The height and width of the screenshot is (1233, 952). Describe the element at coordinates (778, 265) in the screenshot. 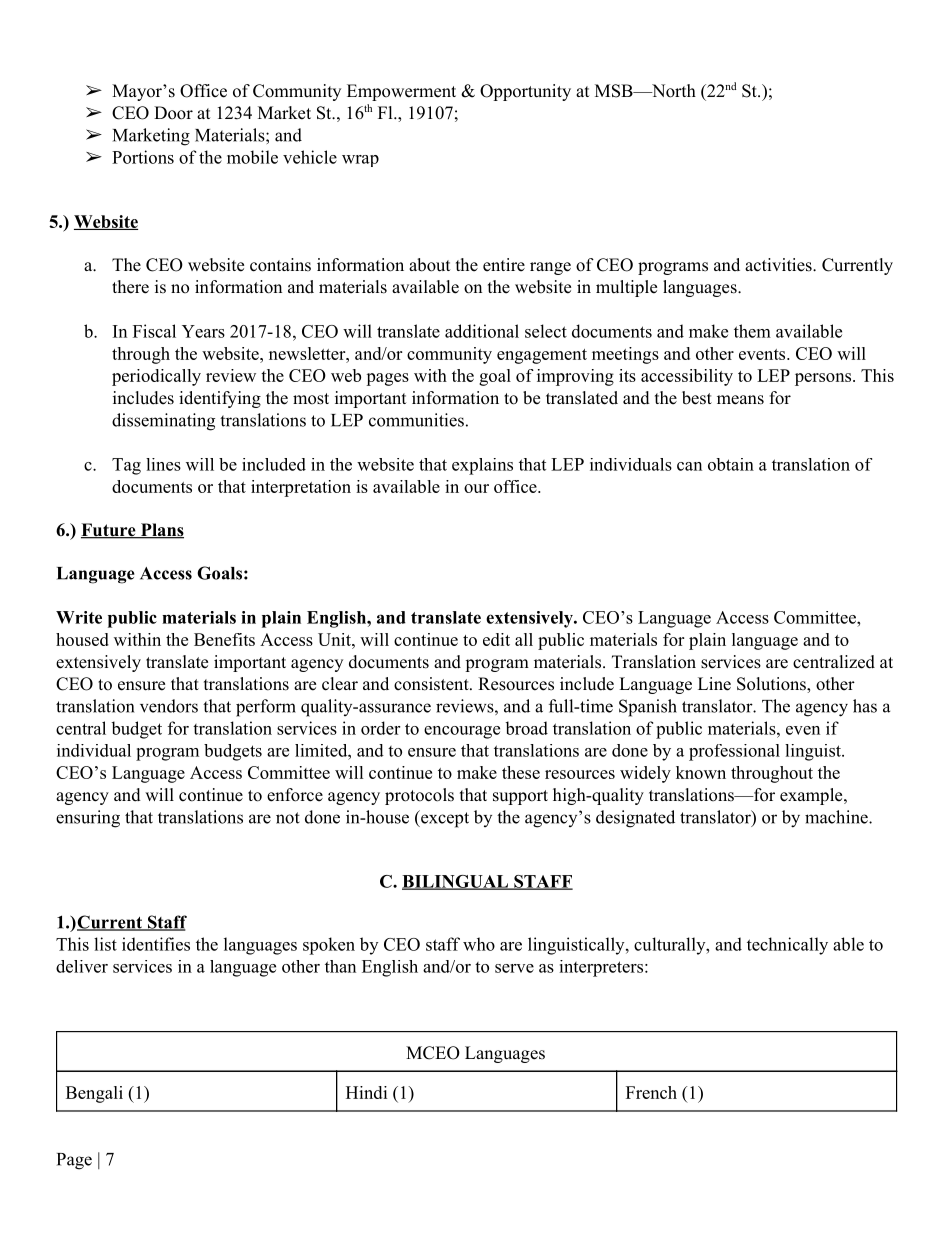

I see `activities` at that location.
